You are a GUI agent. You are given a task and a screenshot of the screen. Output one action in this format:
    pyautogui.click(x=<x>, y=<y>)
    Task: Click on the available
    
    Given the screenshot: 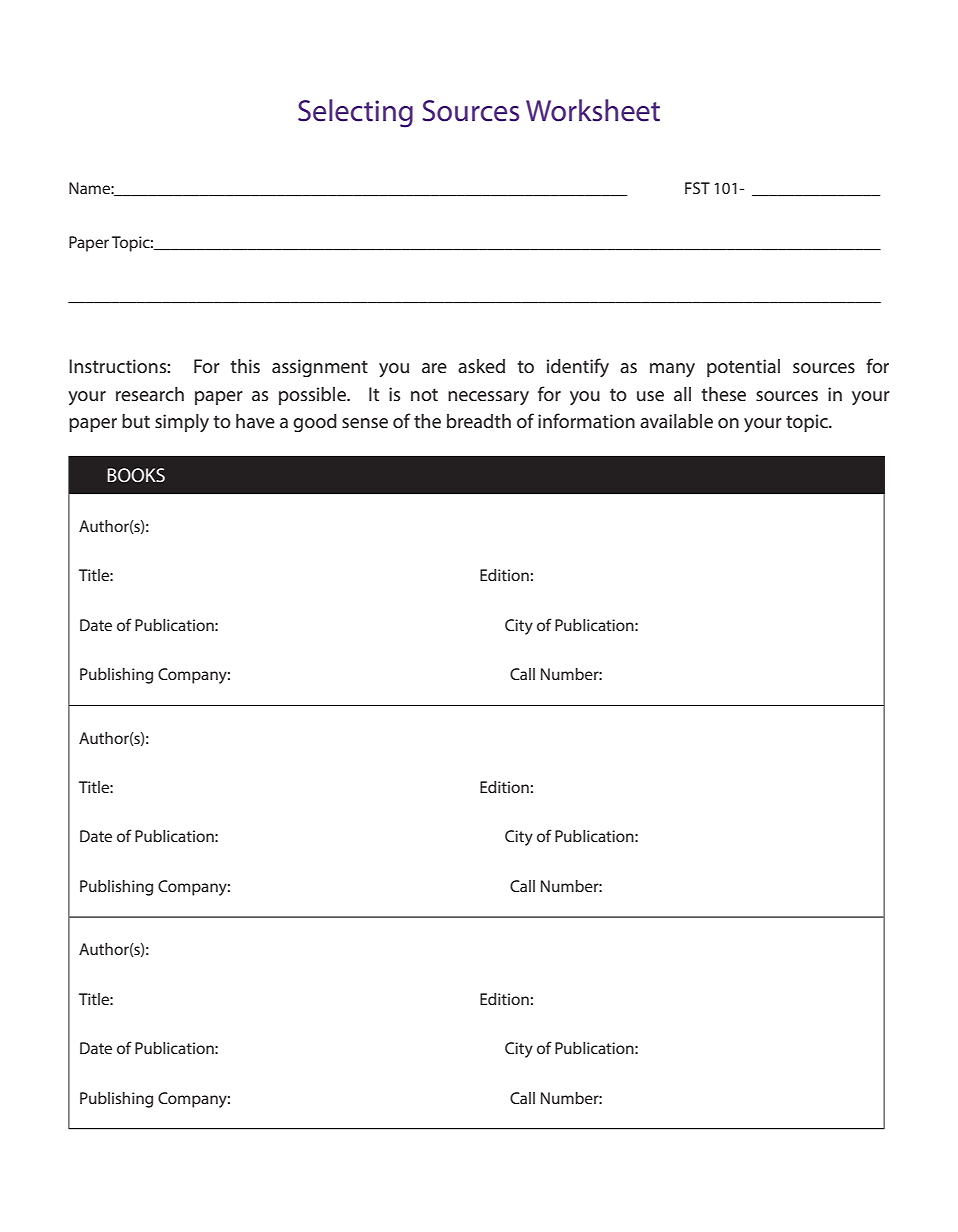 What is the action you would take?
    pyautogui.click(x=676, y=421)
